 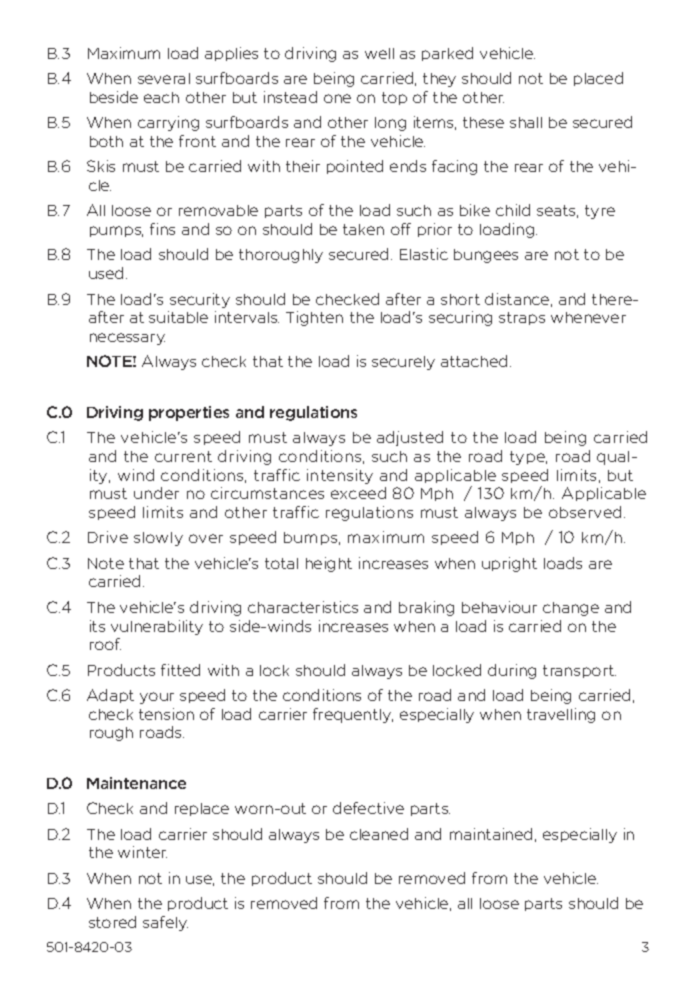 I want to click on several, so click(x=164, y=78).
